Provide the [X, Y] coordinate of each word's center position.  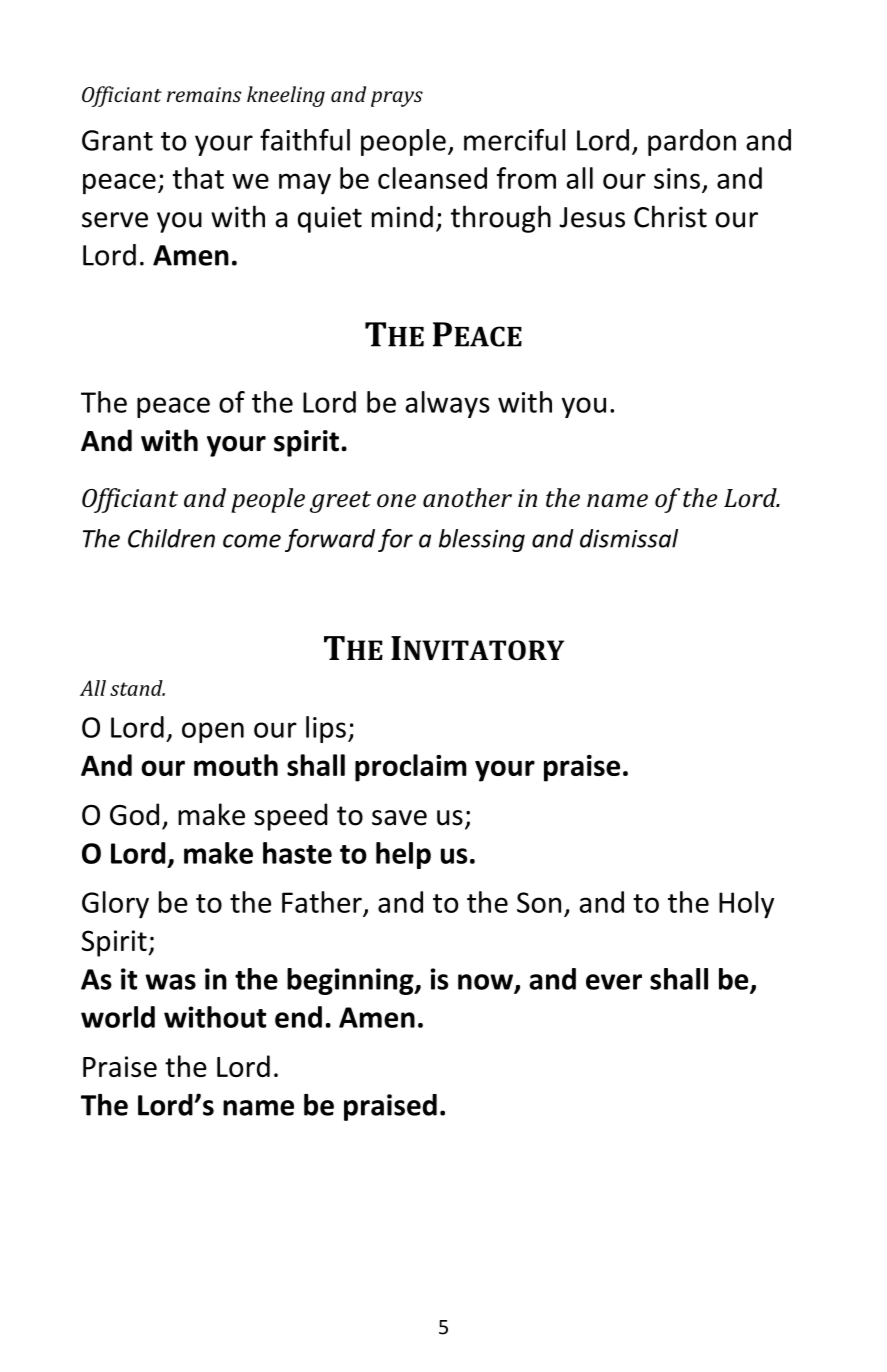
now [487, 983]
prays [397, 99]
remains [204, 94]
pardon [692, 142]
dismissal [629, 538]
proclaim [411, 768]
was [170, 982]
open [213, 732]
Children [171, 538]
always [448, 404]
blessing [482, 540]
